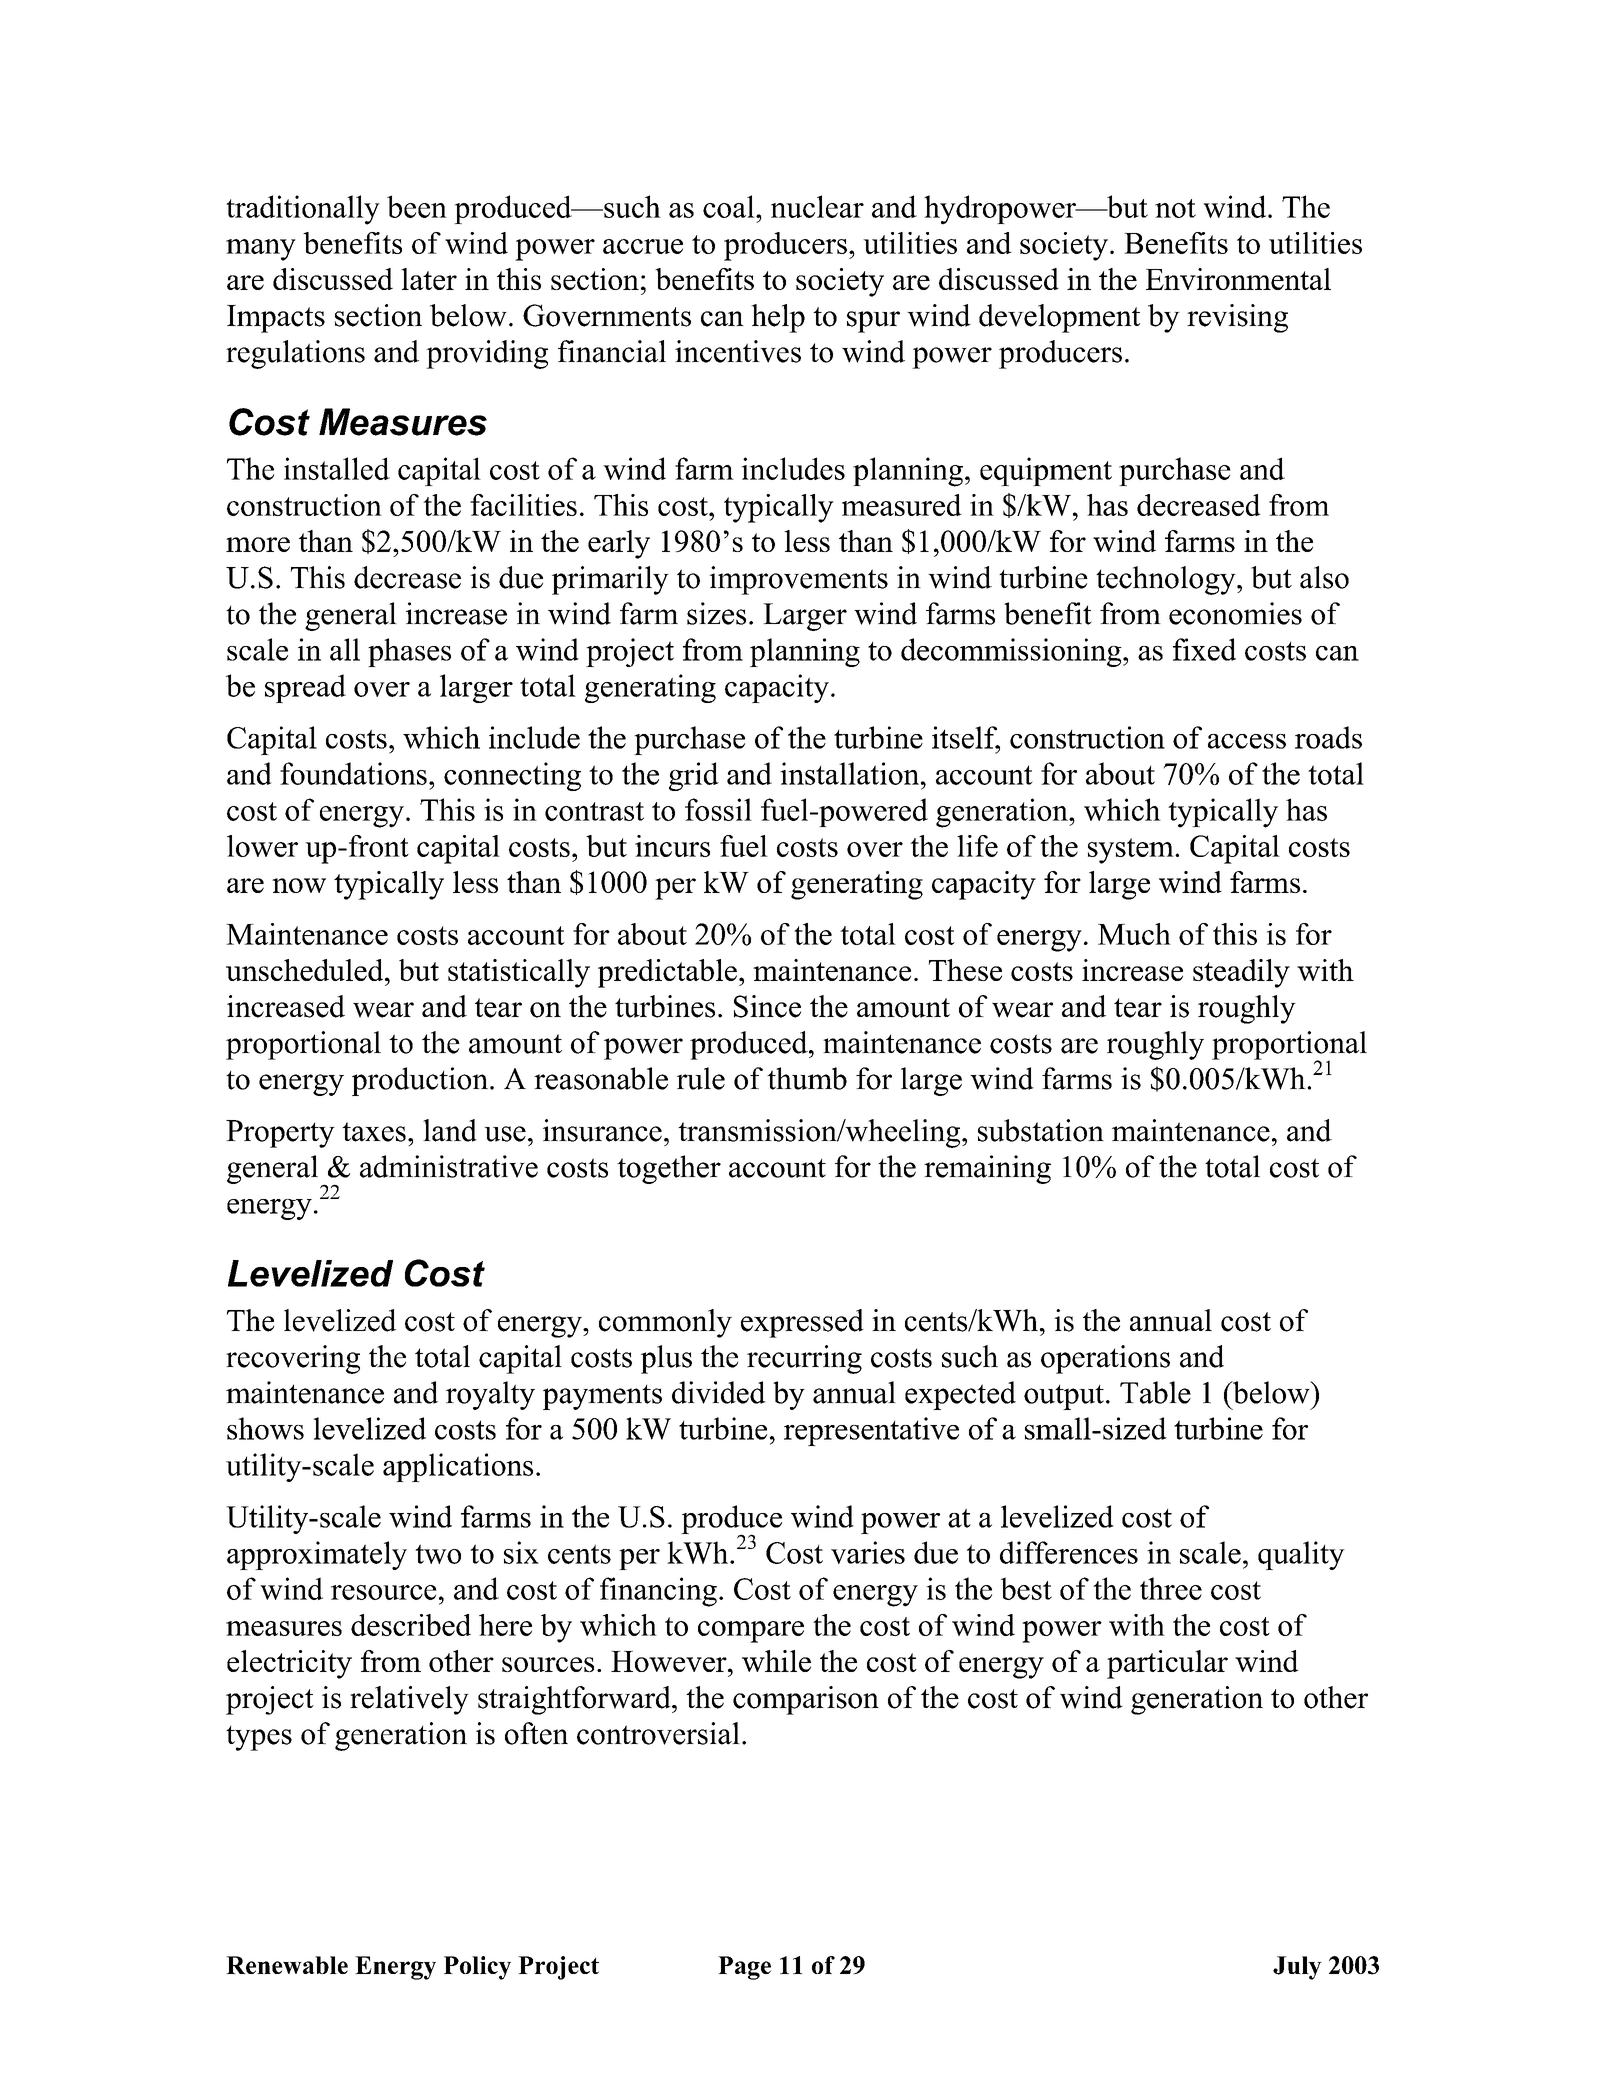 This screenshot has height=2074, width=1602. Describe the element at coordinates (1238, 279) in the screenshot. I see `Environmental` at that location.
